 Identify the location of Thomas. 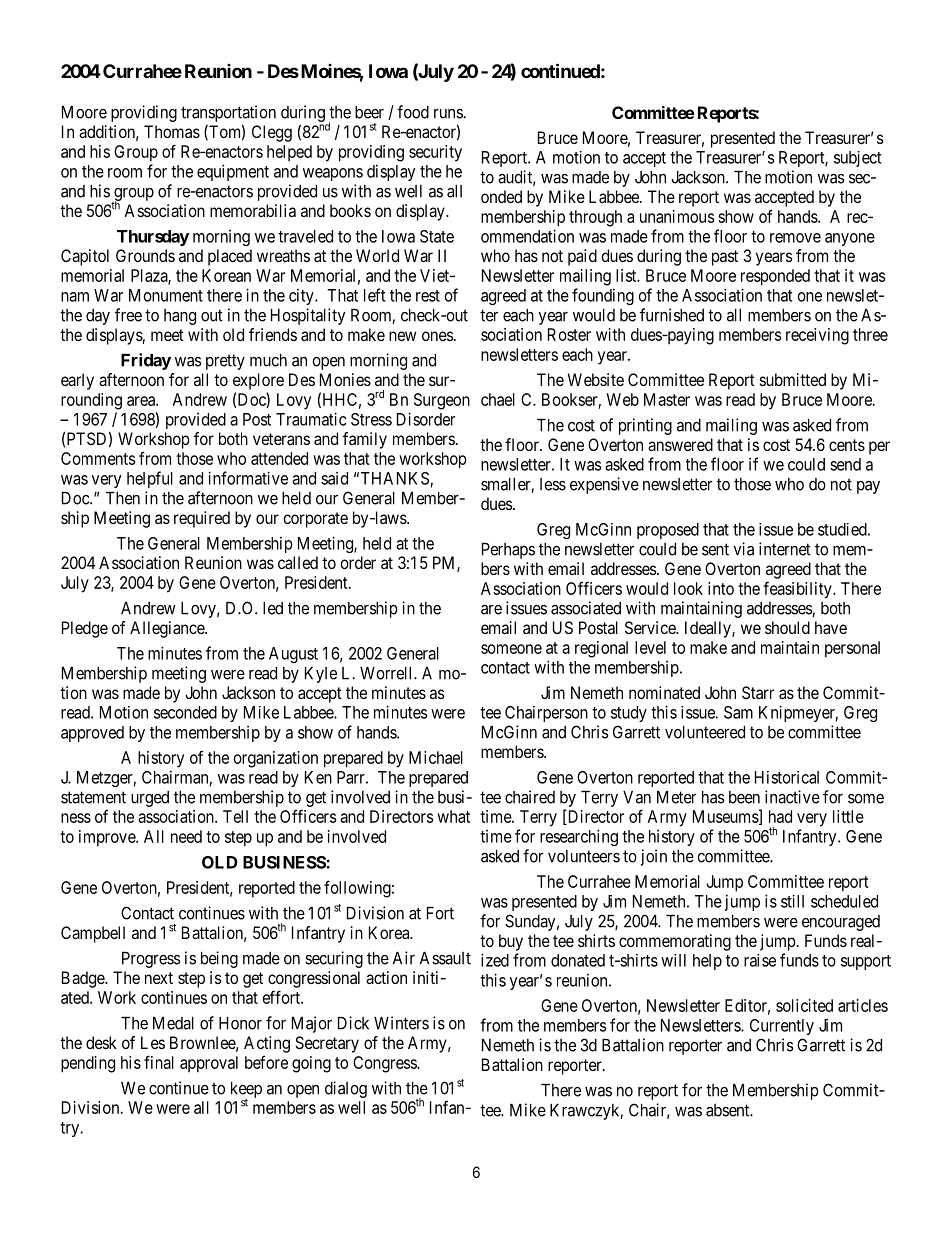
(172, 131).
